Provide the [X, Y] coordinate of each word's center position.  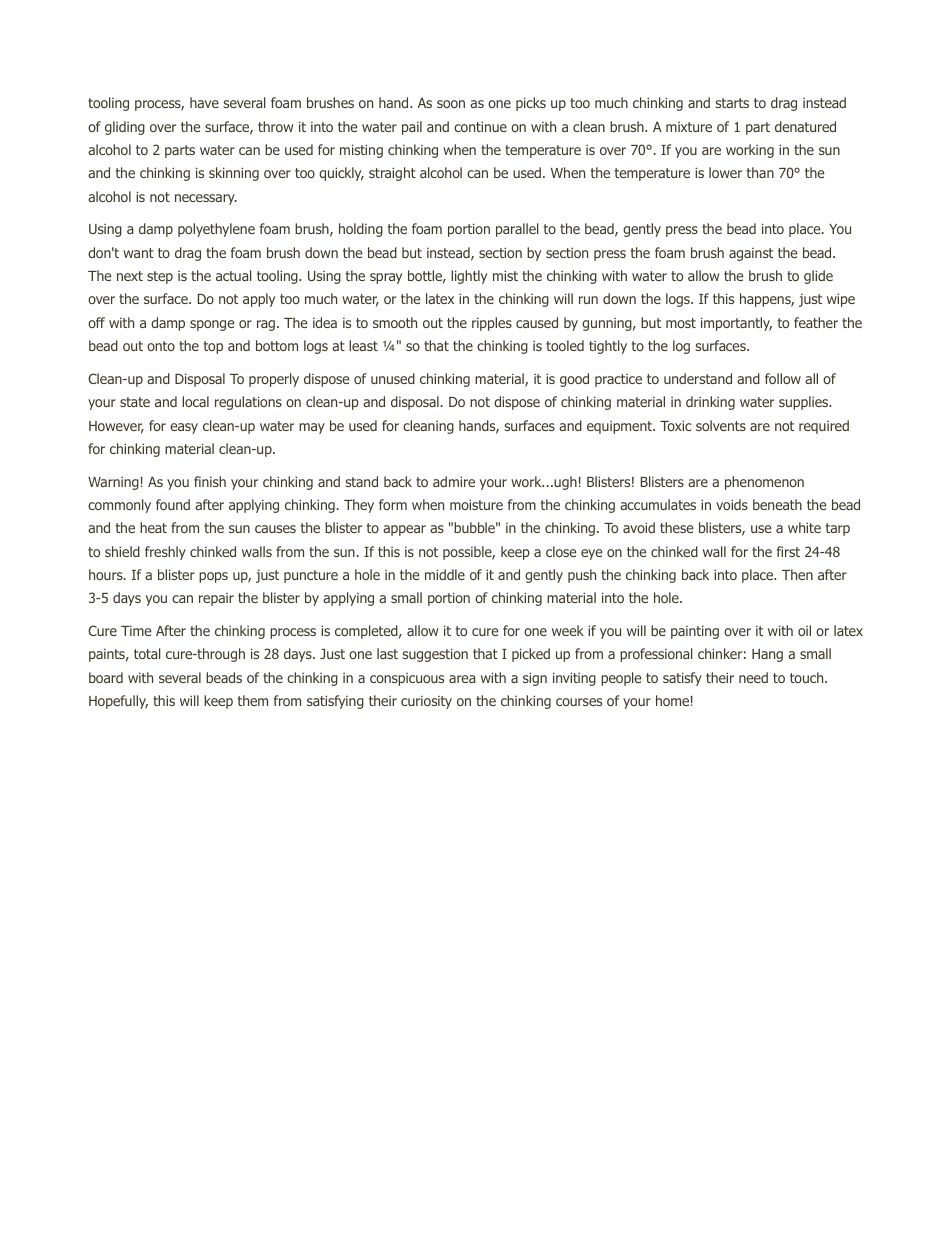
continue [480, 126]
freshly [165, 553]
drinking [710, 403]
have [204, 102]
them [253, 700]
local [195, 401]
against [751, 254]
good [574, 380]
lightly [469, 277]
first [788, 551]
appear [404, 530]
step [160, 277]
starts [732, 103]
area [462, 679]
